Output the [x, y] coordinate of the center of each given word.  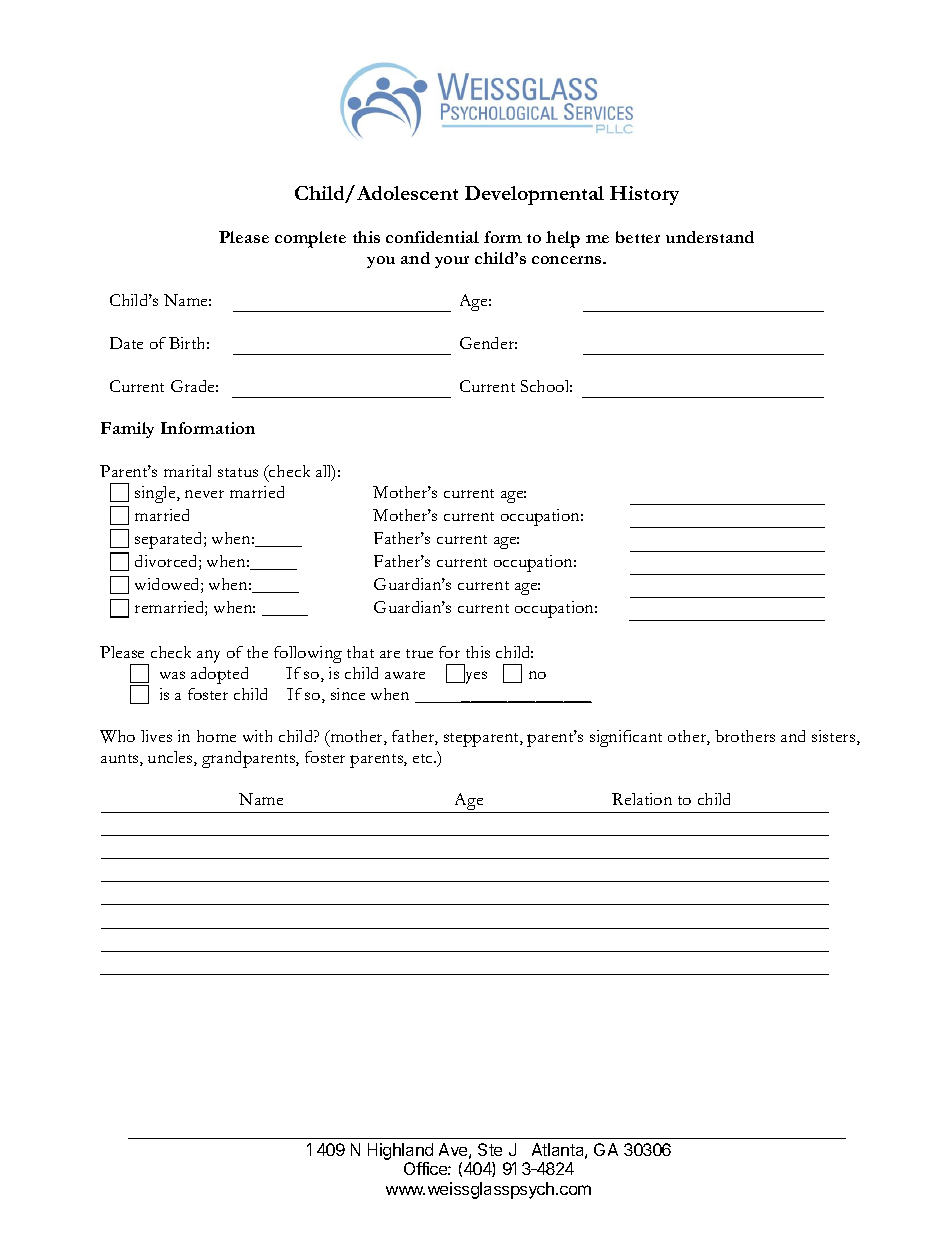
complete [310, 239]
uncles [171, 758]
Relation [642, 799]
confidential [432, 237]
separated [170, 540]
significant [626, 738]
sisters [835, 737]
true [419, 653]
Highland [400, 1151]
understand [710, 237]
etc [424, 758]
